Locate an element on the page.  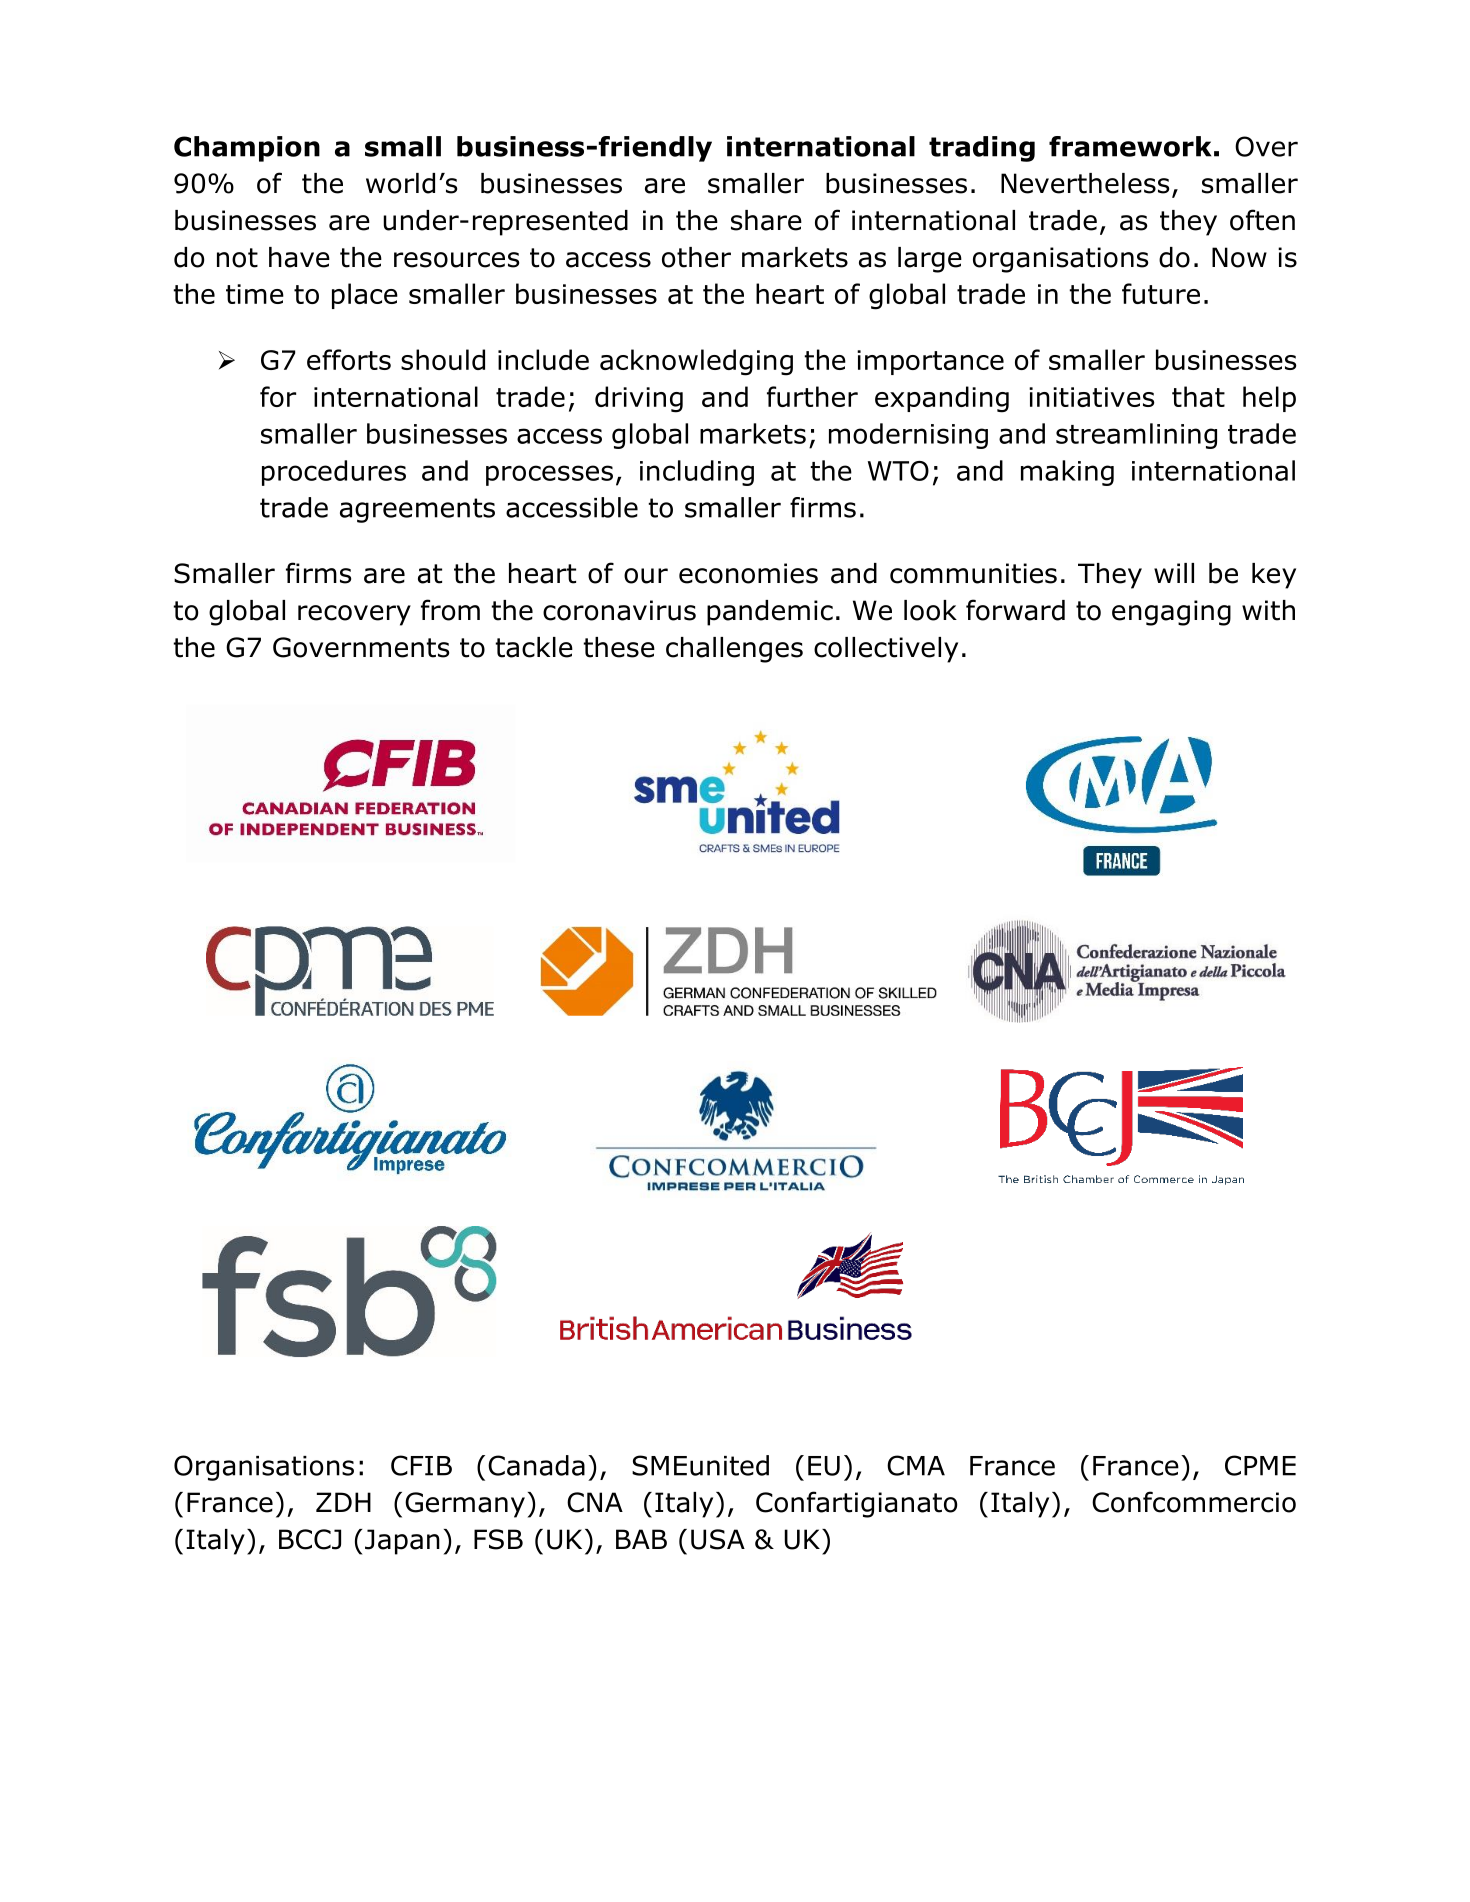
Japan is located at coordinates (402, 1542).
